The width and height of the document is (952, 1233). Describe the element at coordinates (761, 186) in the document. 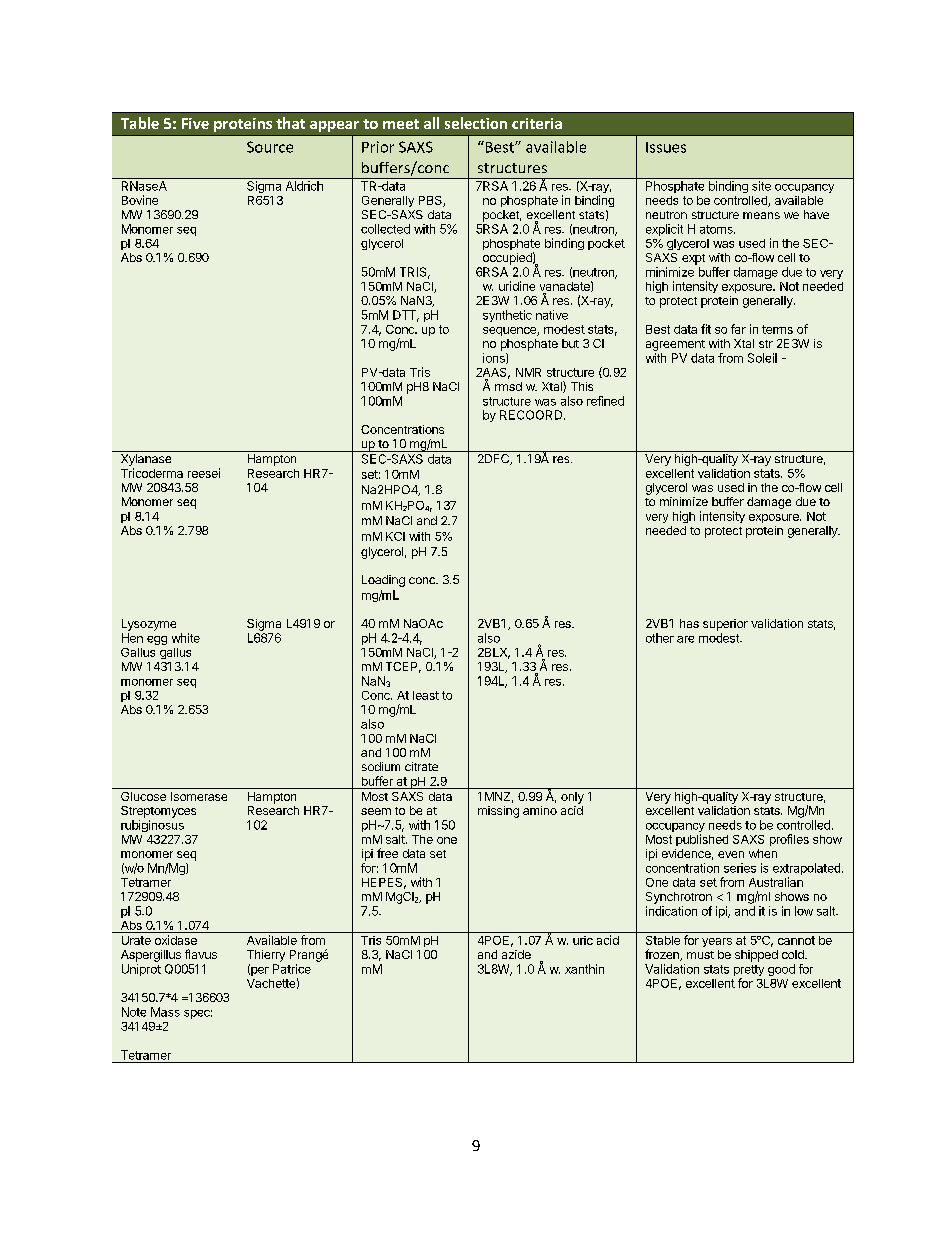

I see `site` at that location.
